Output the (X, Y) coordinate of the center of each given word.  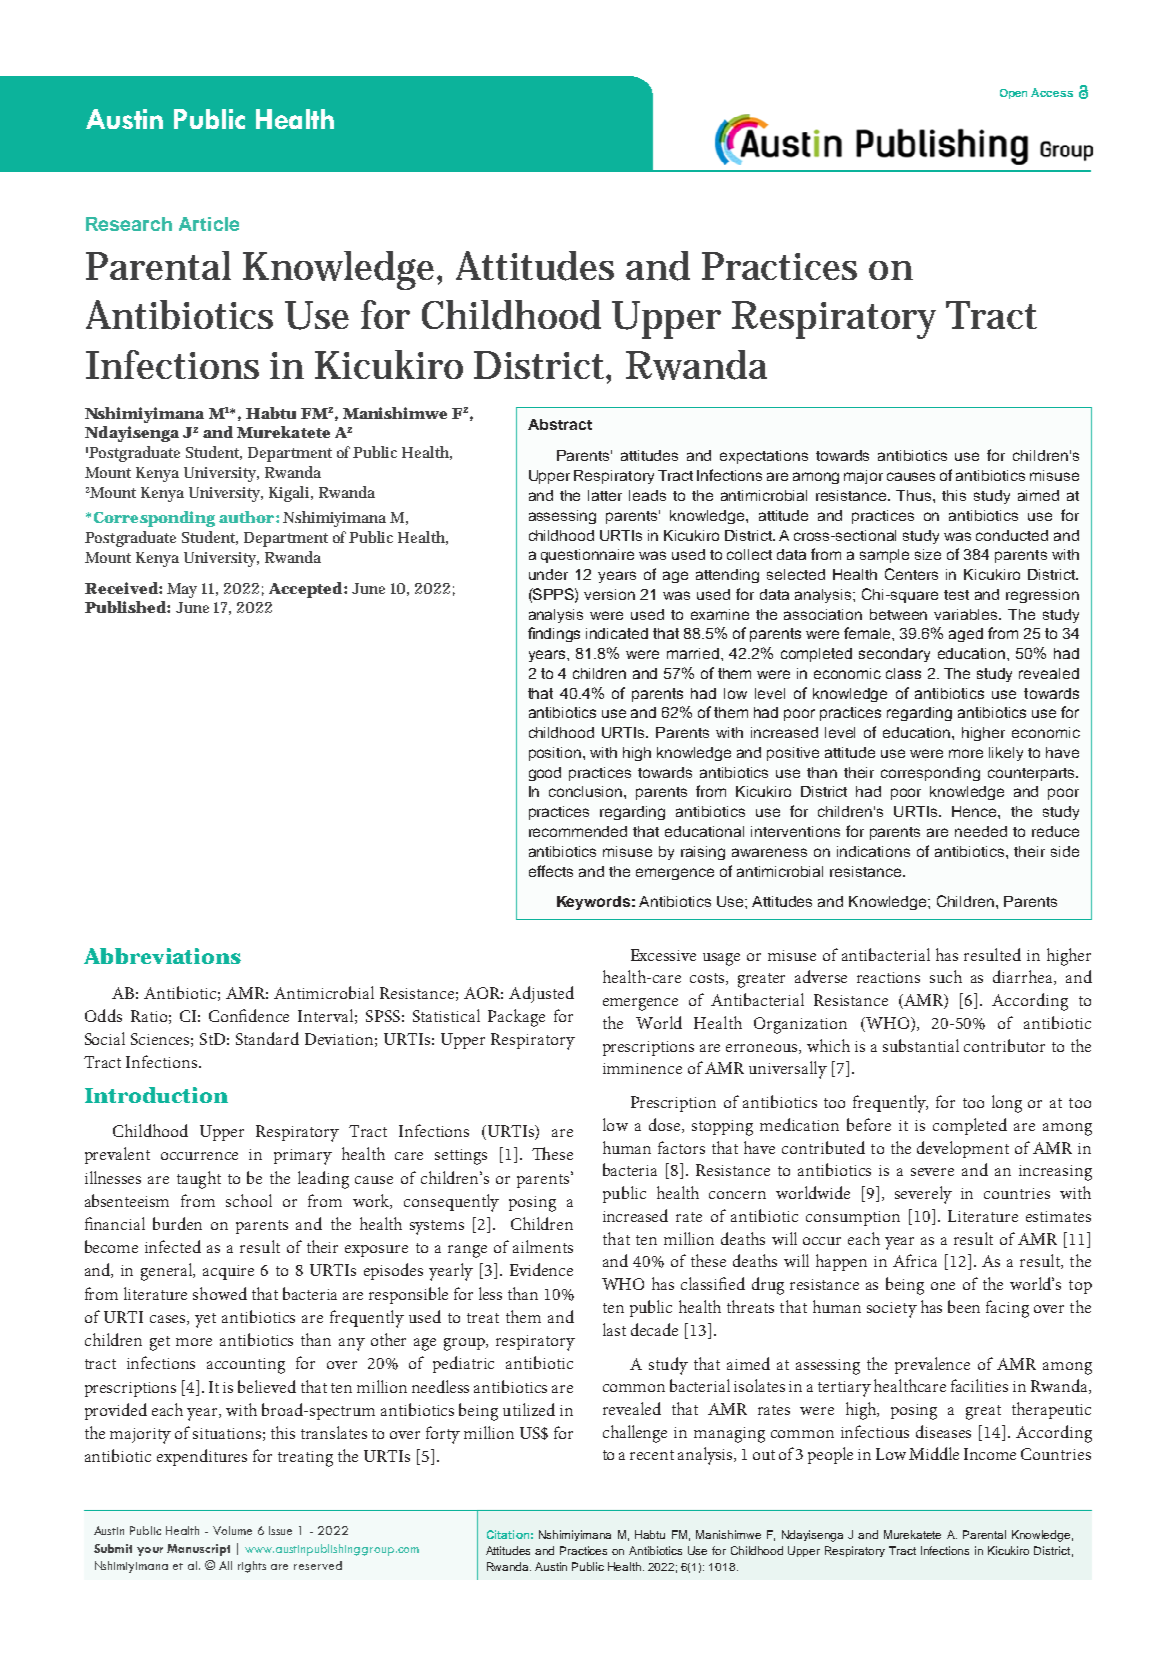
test (956, 595)
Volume (232, 1530)
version (609, 594)
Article (209, 224)
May (182, 590)
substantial (921, 1045)
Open (1013, 94)
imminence (642, 1068)
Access (1052, 92)
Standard (267, 1038)
